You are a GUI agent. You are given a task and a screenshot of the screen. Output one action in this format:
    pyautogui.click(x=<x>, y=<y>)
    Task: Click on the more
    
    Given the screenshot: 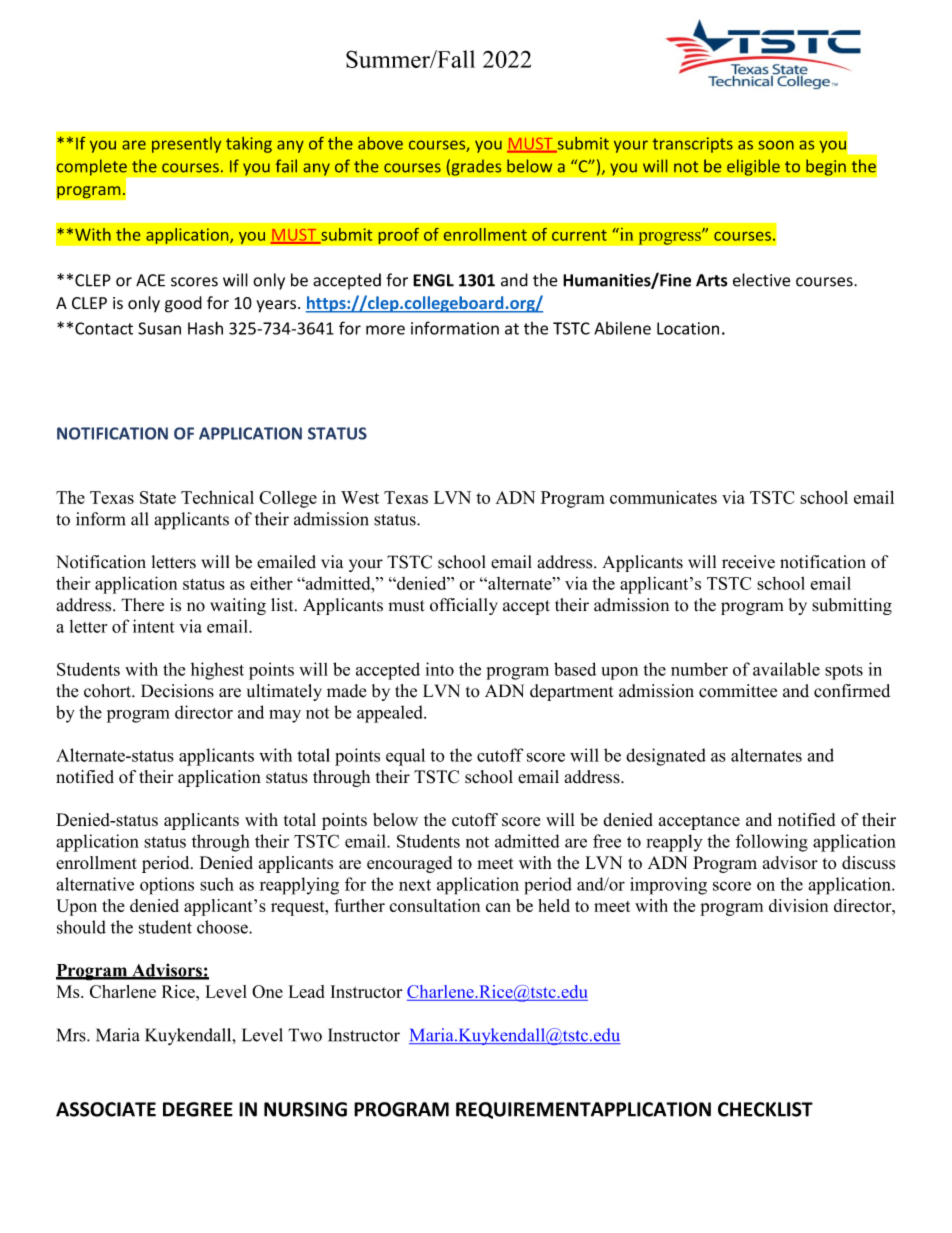 What is the action you would take?
    pyautogui.click(x=385, y=330)
